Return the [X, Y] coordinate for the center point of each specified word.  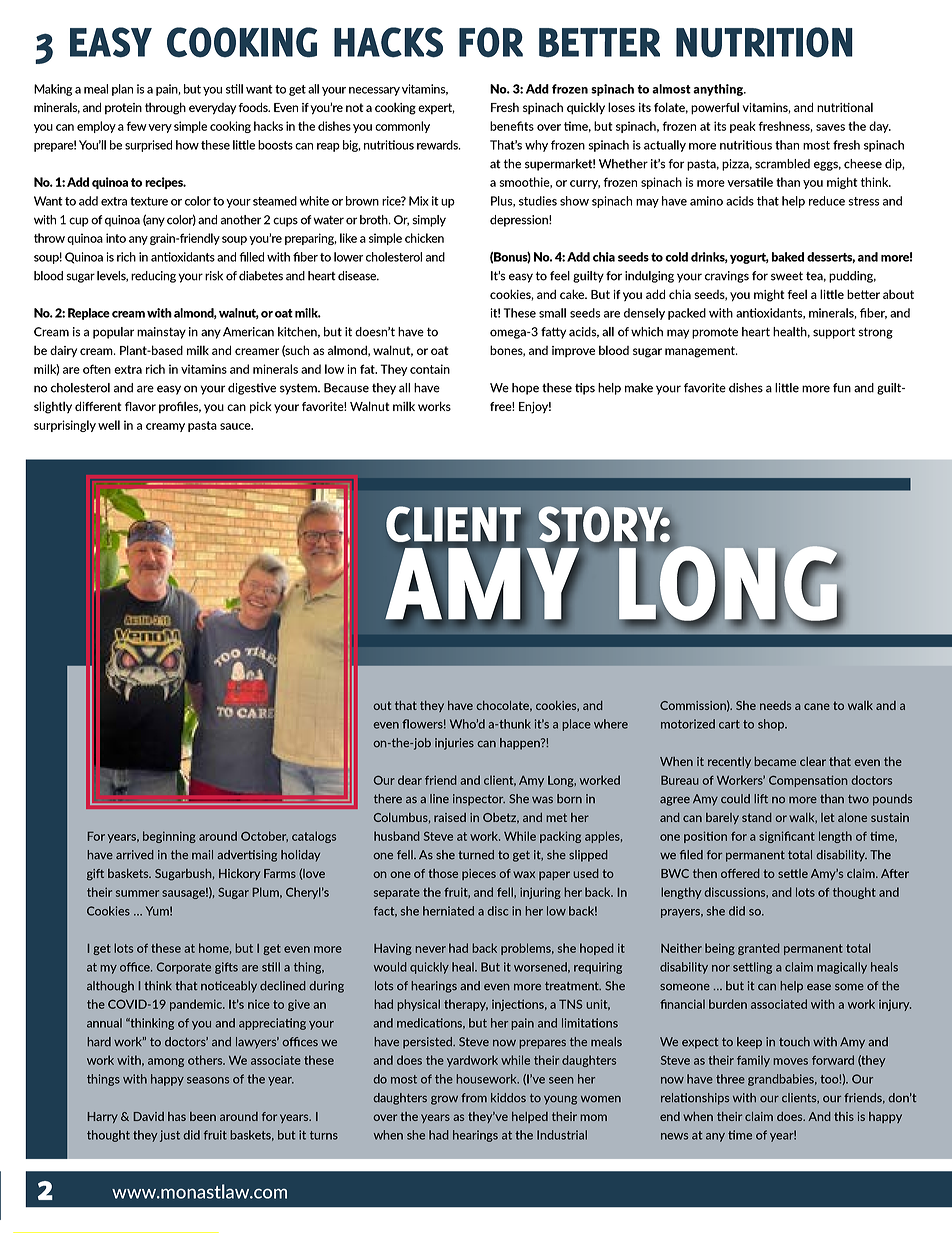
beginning [169, 837]
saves [830, 127]
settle [793, 873]
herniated [448, 911]
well [109, 425]
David [149, 1116]
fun [842, 388]
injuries [454, 744]
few [136, 126]
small [552, 313]
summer [137, 893]
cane [817, 706]
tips [585, 389]
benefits [512, 126]
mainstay [161, 333]
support [834, 333]
